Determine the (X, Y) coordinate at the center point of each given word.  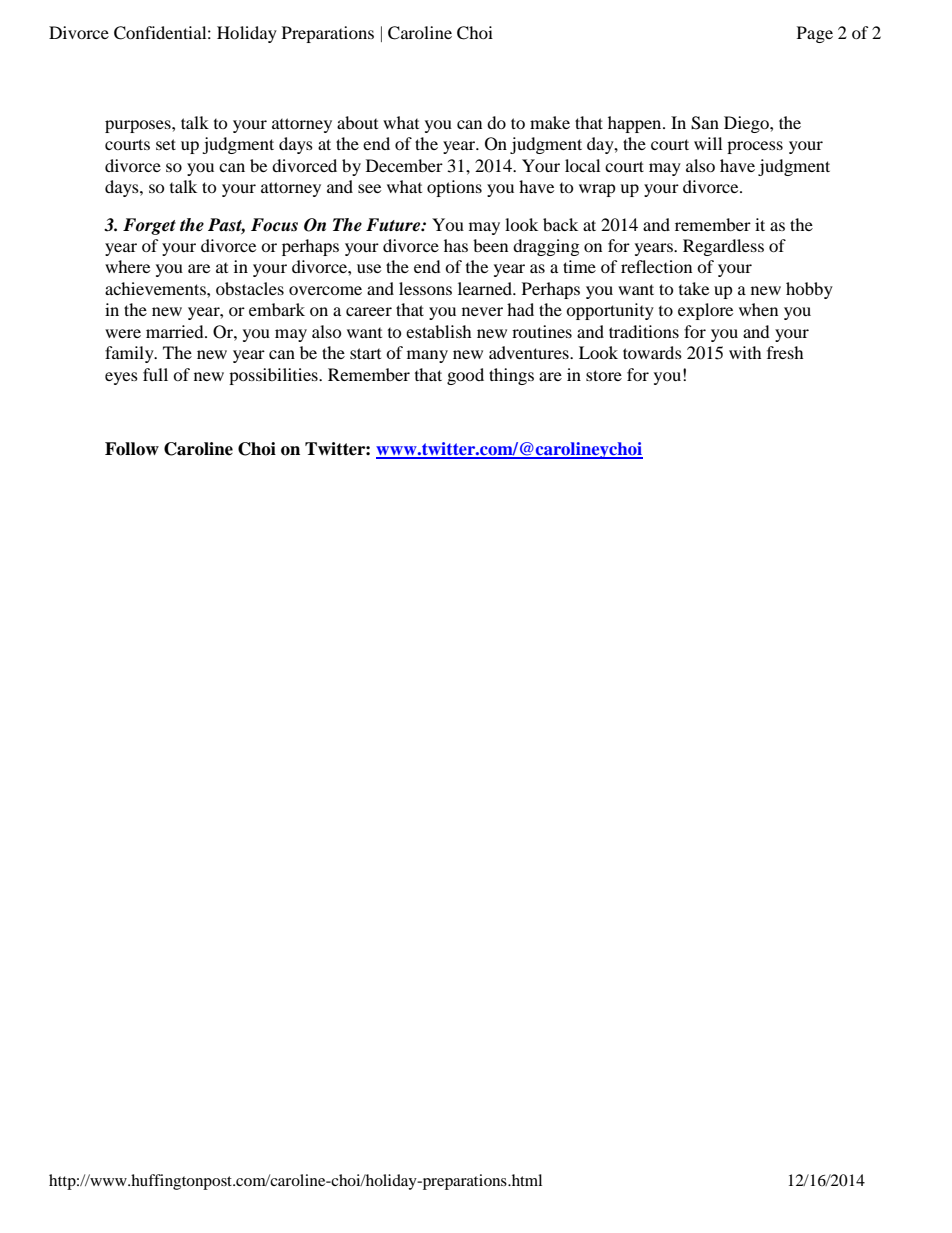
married (176, 331)
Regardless (723, 247)
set (166, 144)
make (550, 122)
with (745, 352)
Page (815, 34)
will (708, 143)
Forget (149, 226)
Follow (132, 449)
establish (439, 331)
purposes (139, 126)
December (404, 165)
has (456, 245)
